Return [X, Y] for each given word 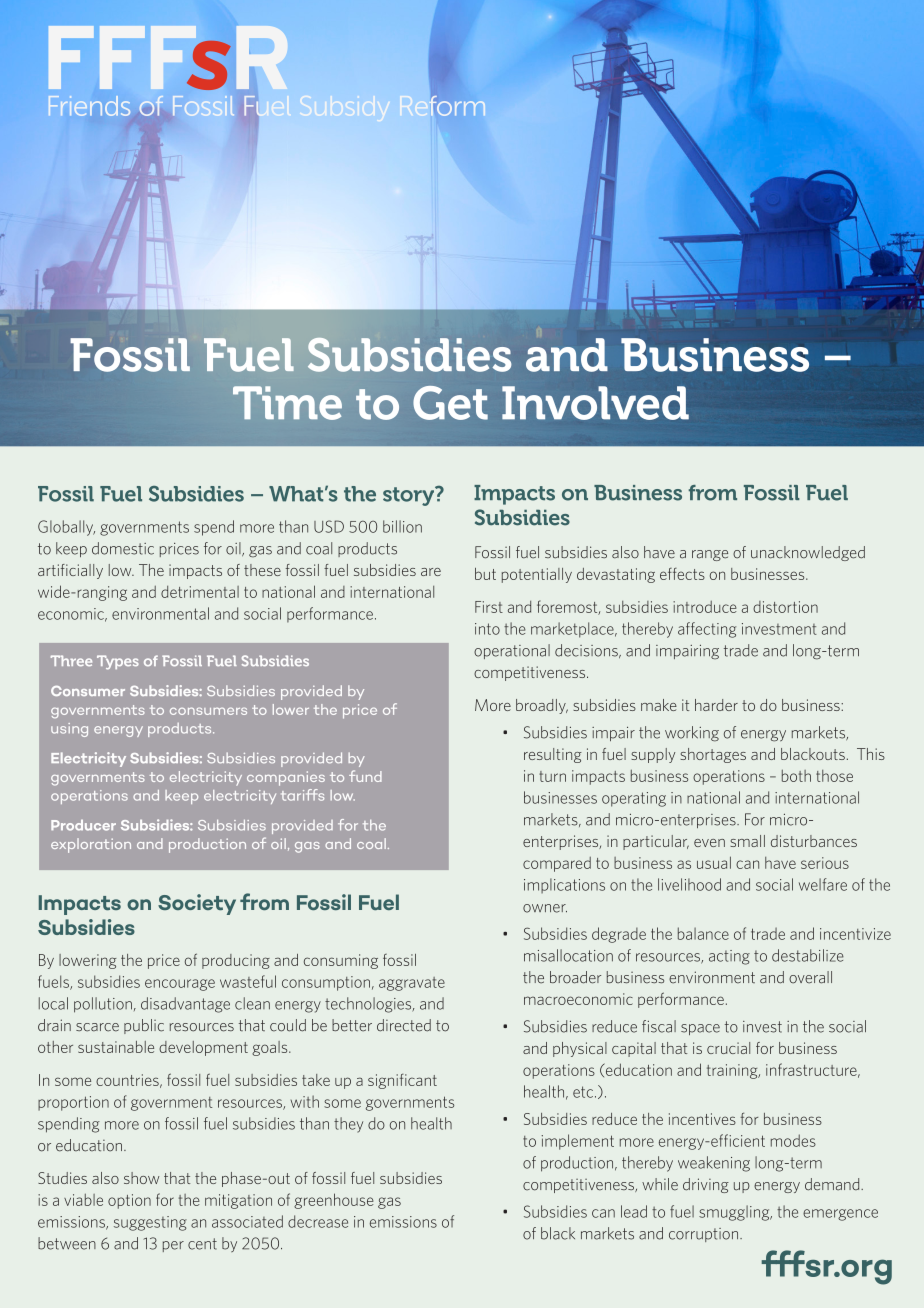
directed [404, 1025]
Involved [595, 403]
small [747, 841]
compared [557, 864]
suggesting [150, 1223]
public [144, 1026]
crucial [728, 1048]
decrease [318, 1221]
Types [118, 662]
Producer [83, 825]
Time [287, 403]
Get [450, 403]
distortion [785, 607]
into [487, 629]
